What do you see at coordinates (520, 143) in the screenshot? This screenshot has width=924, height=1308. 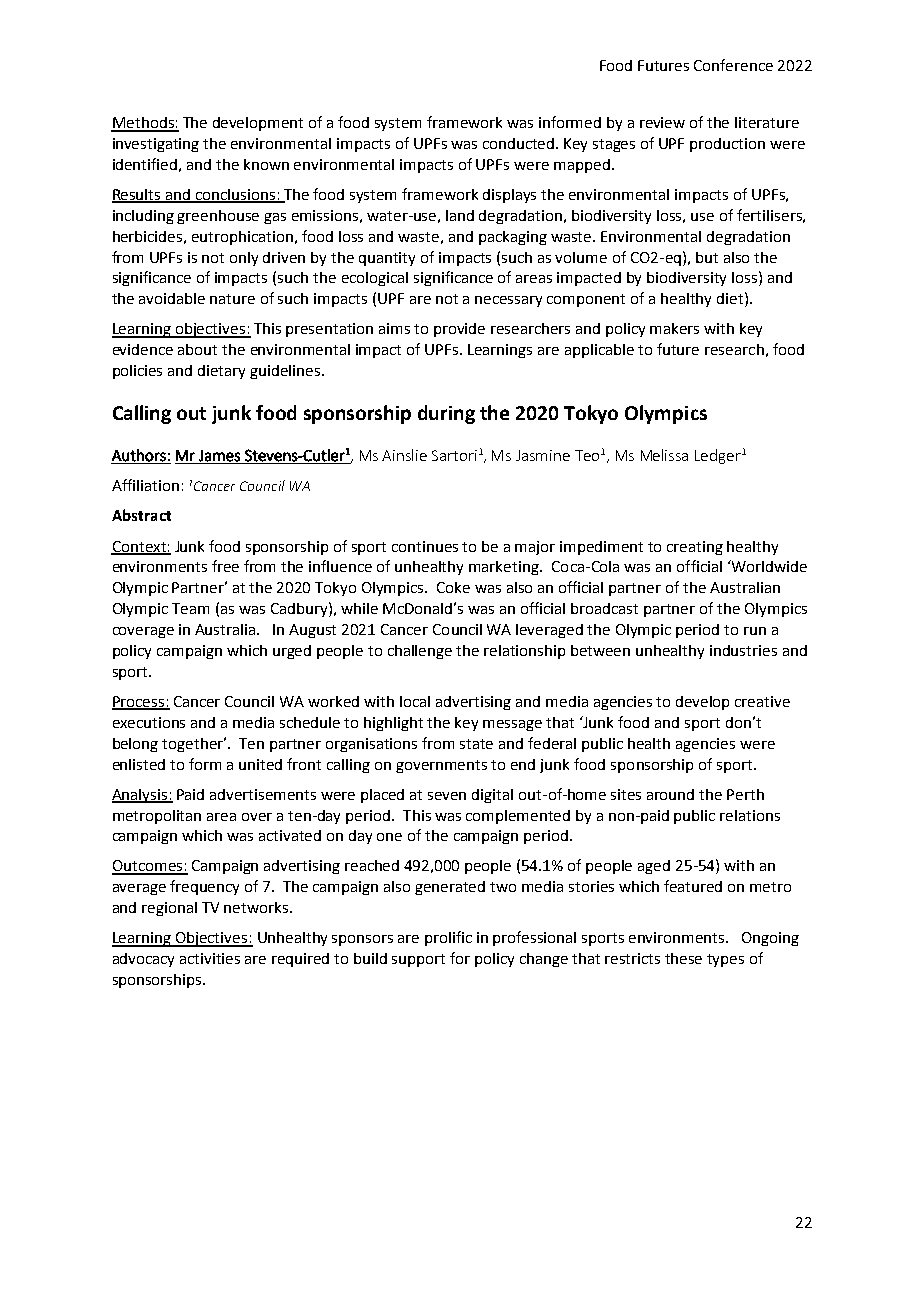 I see `conducted` at bounding box center [520, 143].
